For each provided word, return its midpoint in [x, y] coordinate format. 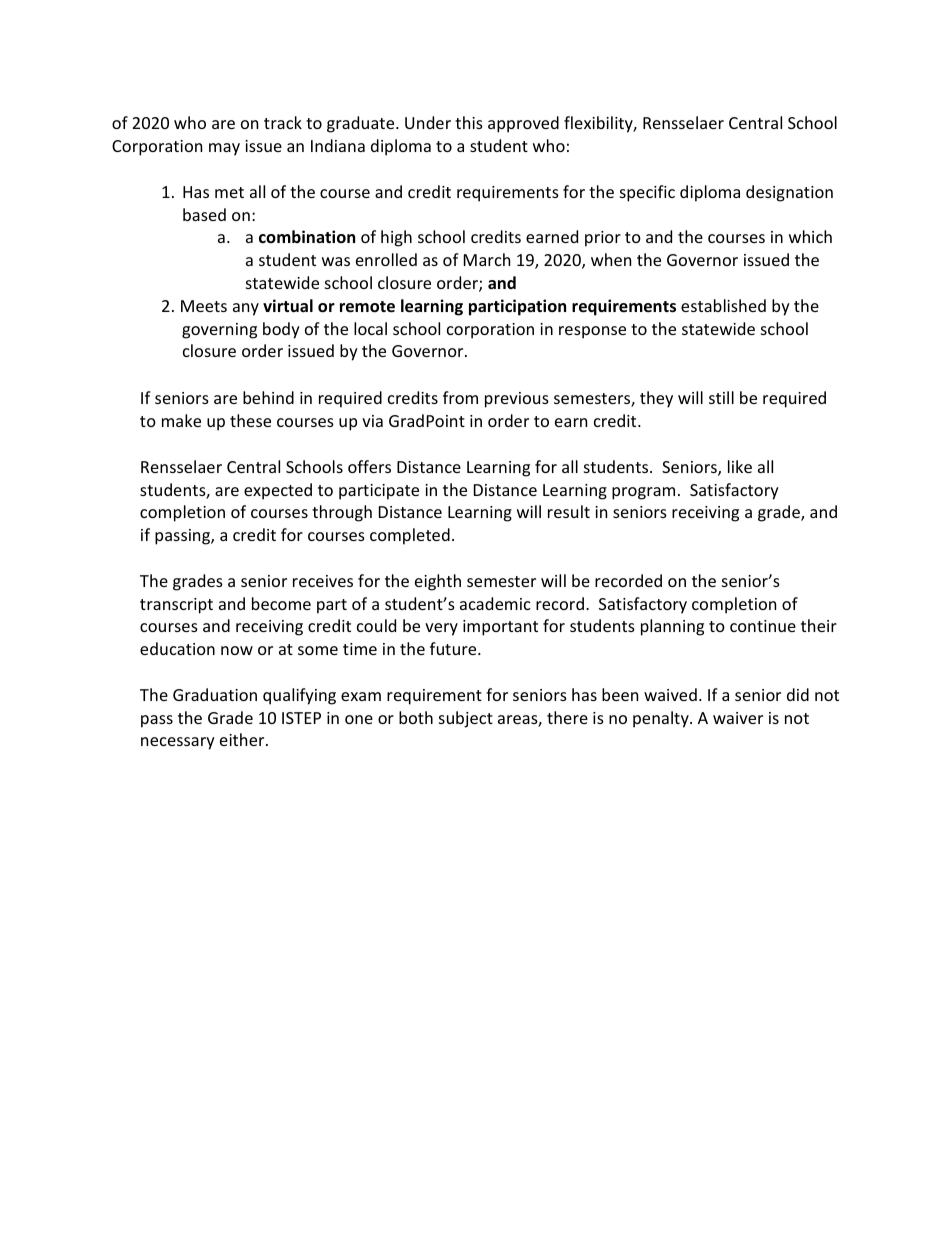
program [643, 493]
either [243, 739]
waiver [738, 718]
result [569, 511]
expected [278, 491]
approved [523, 124]
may [224, 149]
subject [466, 719]
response [592, 332]
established [723, 305]
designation [789, 193]
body [281, 330]
